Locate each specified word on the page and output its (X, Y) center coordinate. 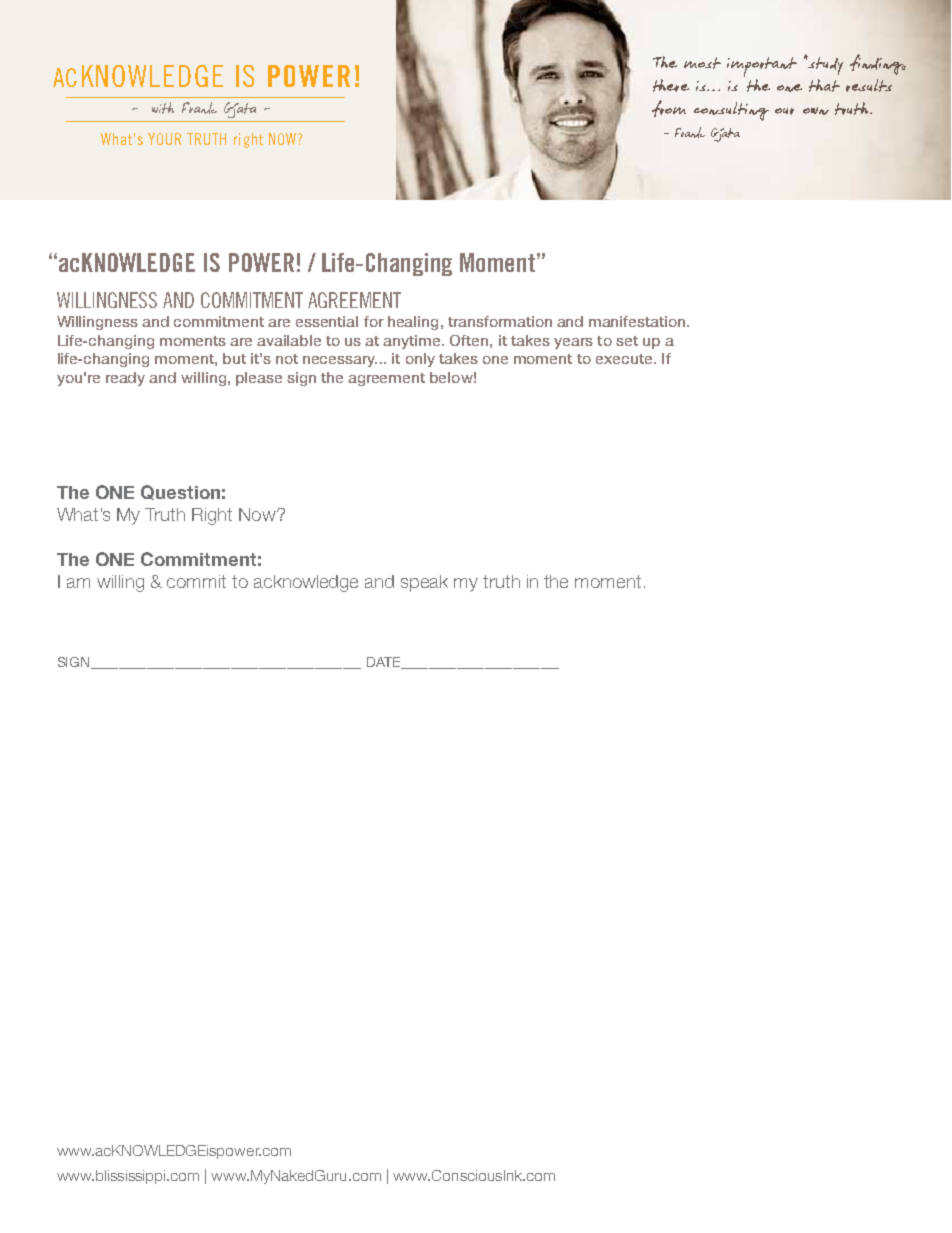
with (163, 108)
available (289, 340)
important (762, 68)
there (671, 85)
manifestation (638, 321)
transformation (500, 321)
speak (424, 583)
